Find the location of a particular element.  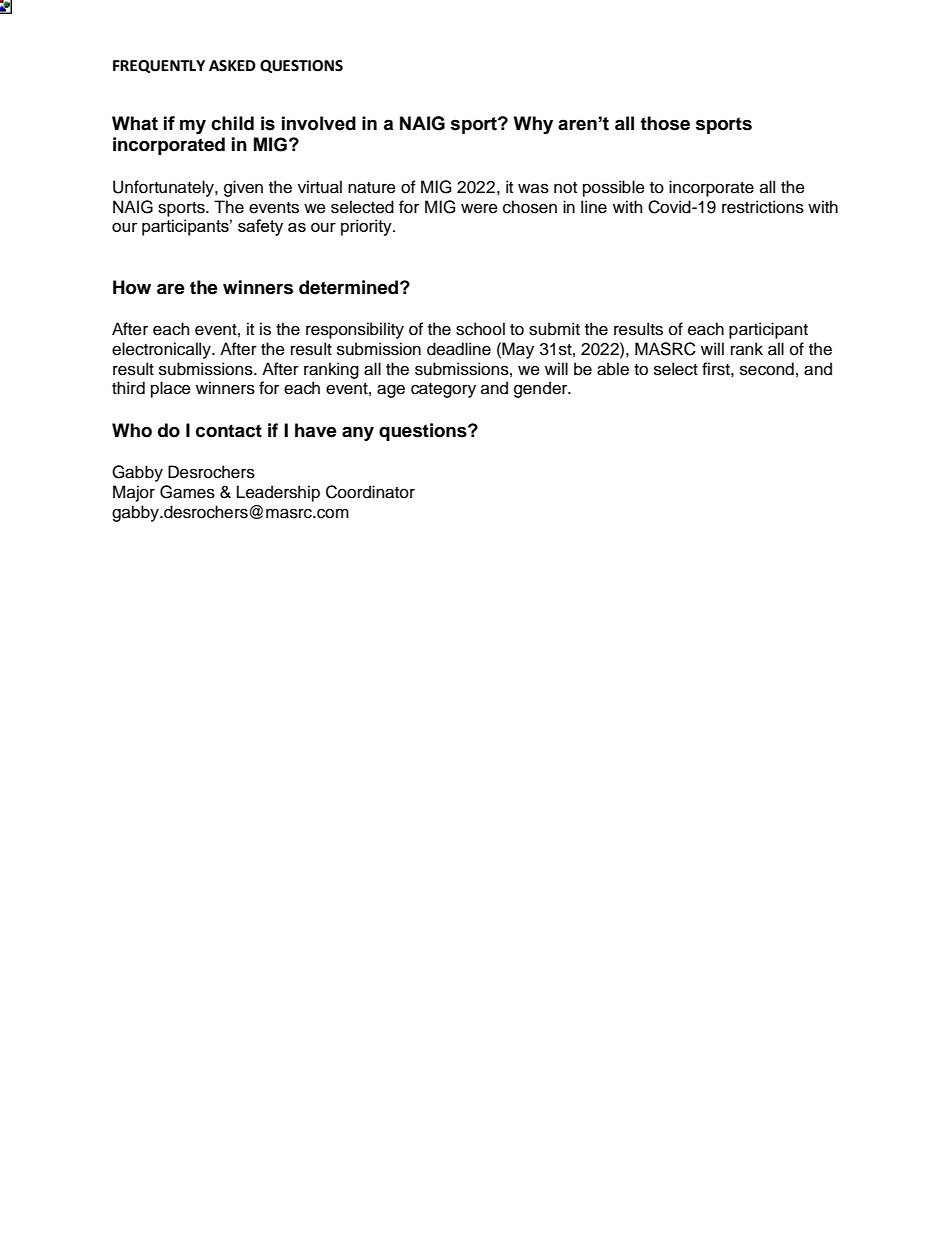

those is located at coordinates (665, 123).
